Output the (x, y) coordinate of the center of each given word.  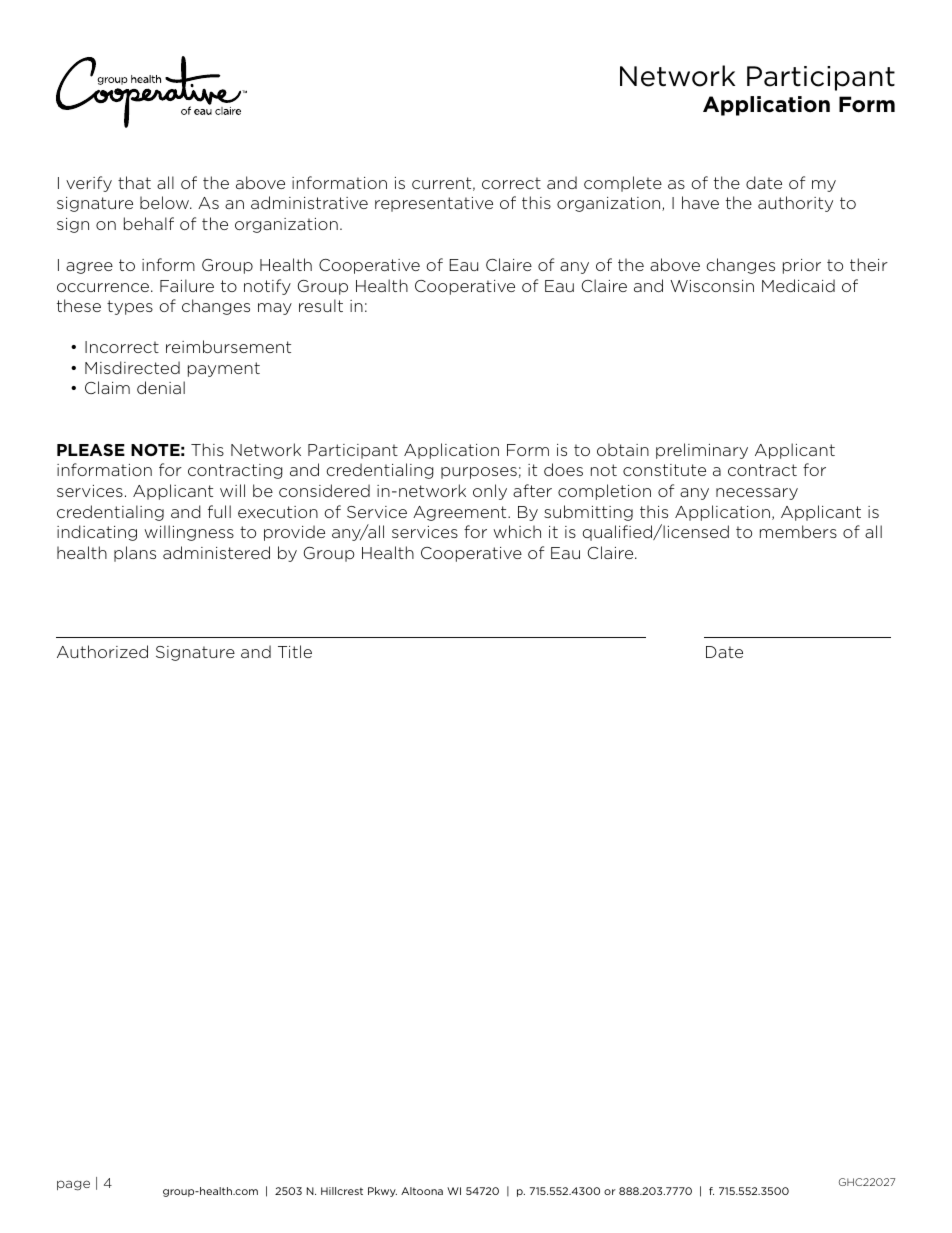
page (73, 1185)
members (798, 531)
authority (795, 204)
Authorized (102, 651)
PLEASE (91, 450)
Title (295, 651)
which (517, 531)
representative (434, 204)
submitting (588, 513)
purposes (479, 473)
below (166, 202)
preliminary (702, 451)
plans (135, 554)
